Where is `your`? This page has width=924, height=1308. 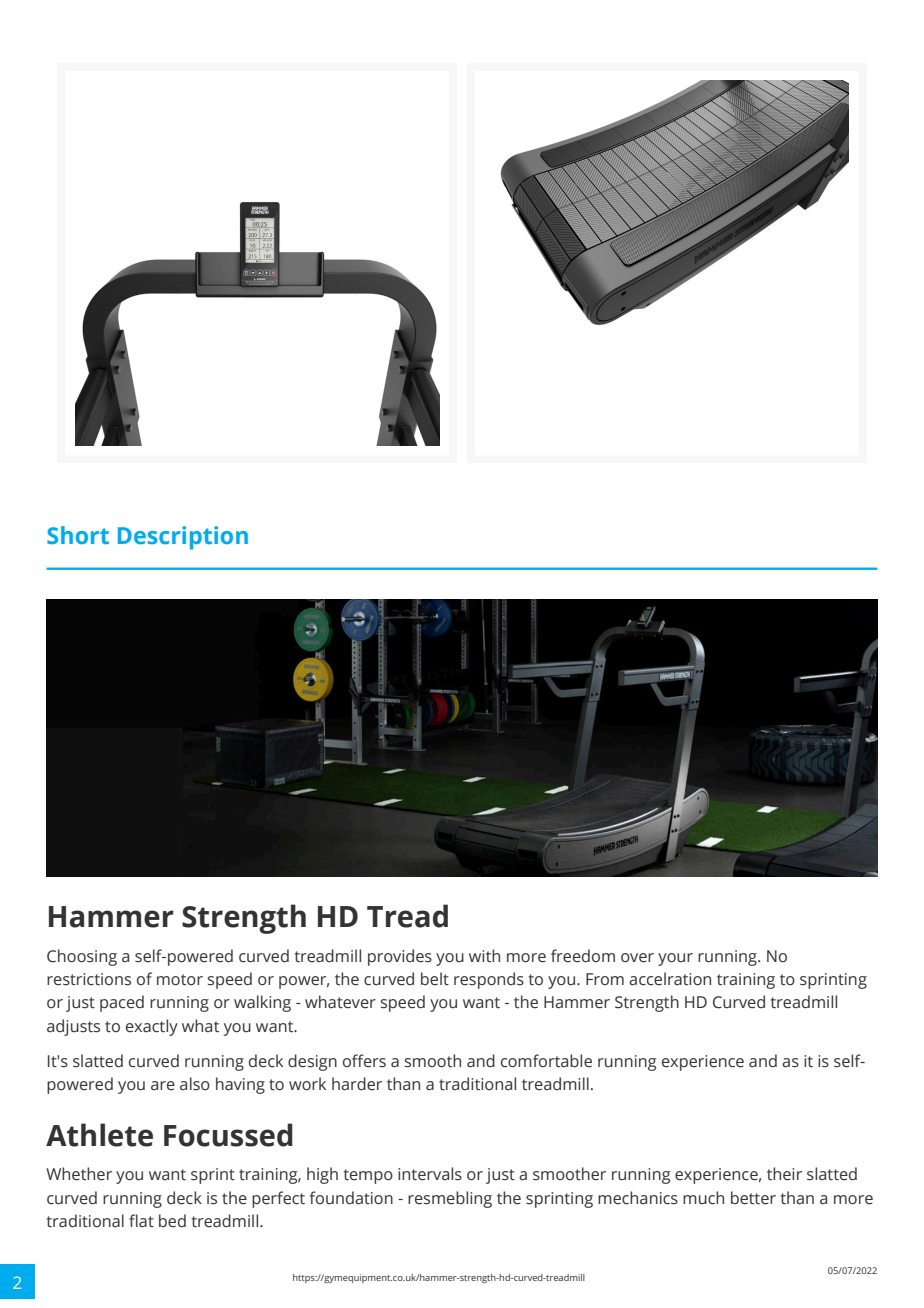 your is located at coordinates (675, 959).
